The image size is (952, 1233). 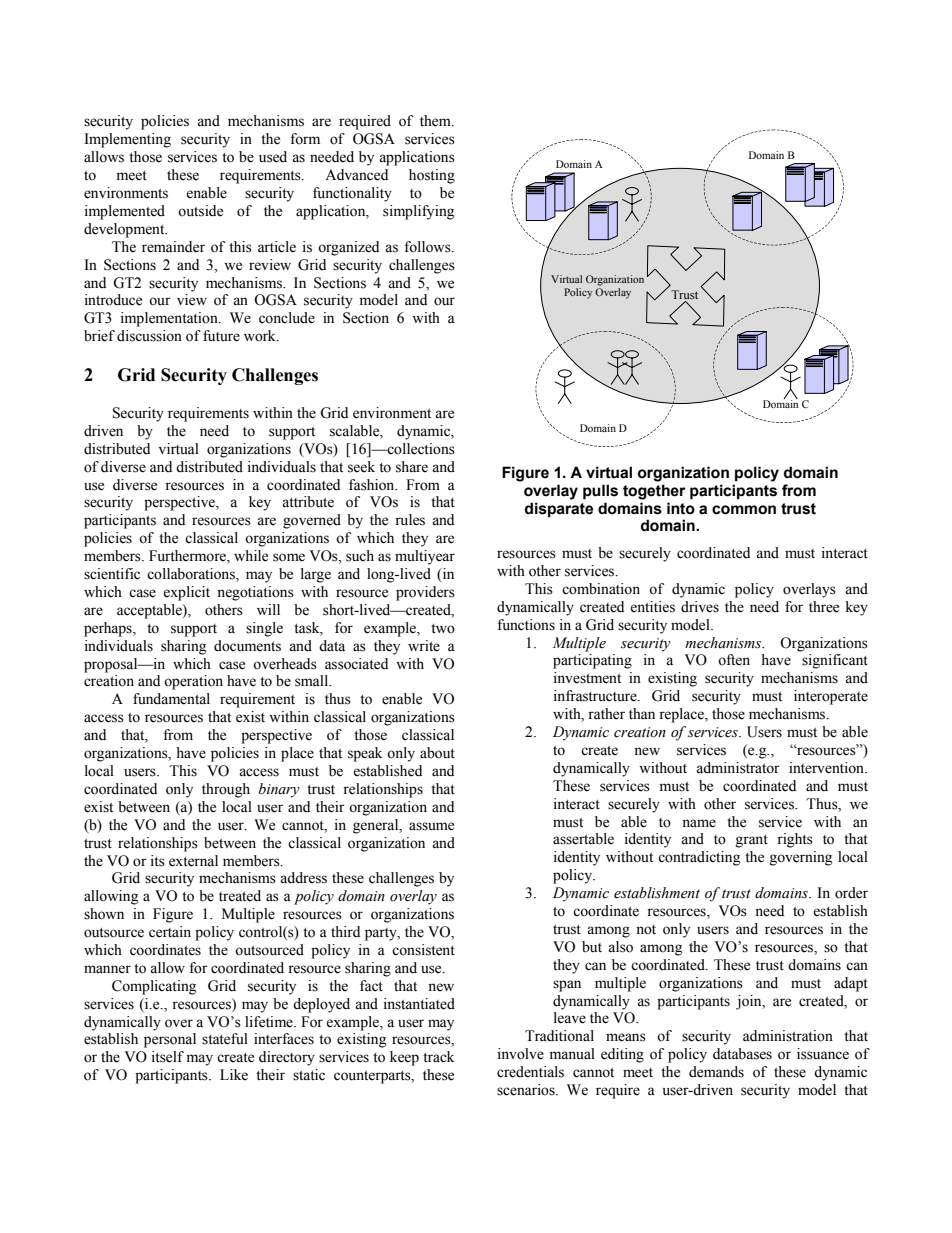 What do you see at coordinates (221, 336) in the image?
I see `future` at bounding box center [221, 336].
